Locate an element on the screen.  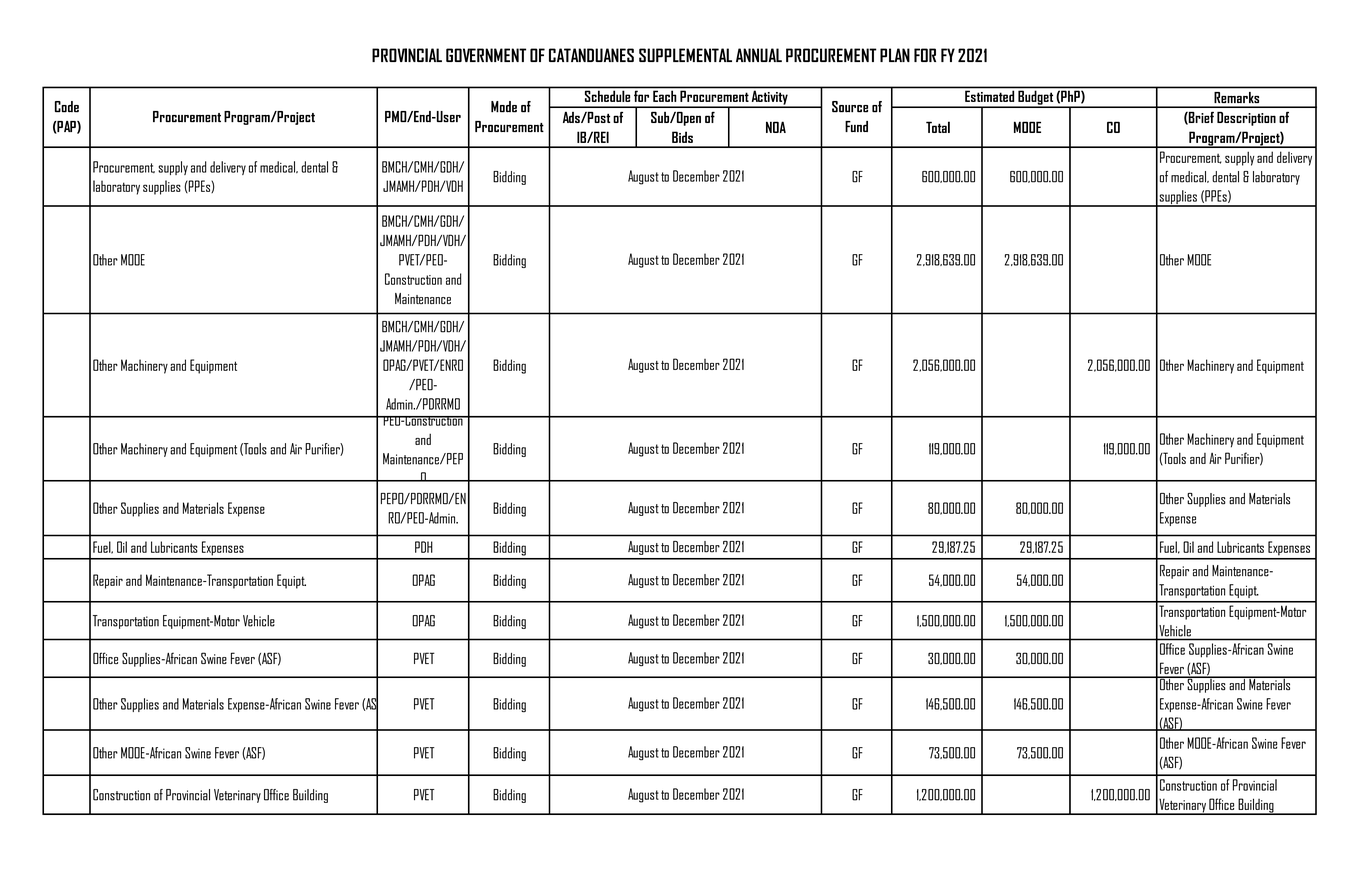
NOA is located at coordinates (776, 127).
